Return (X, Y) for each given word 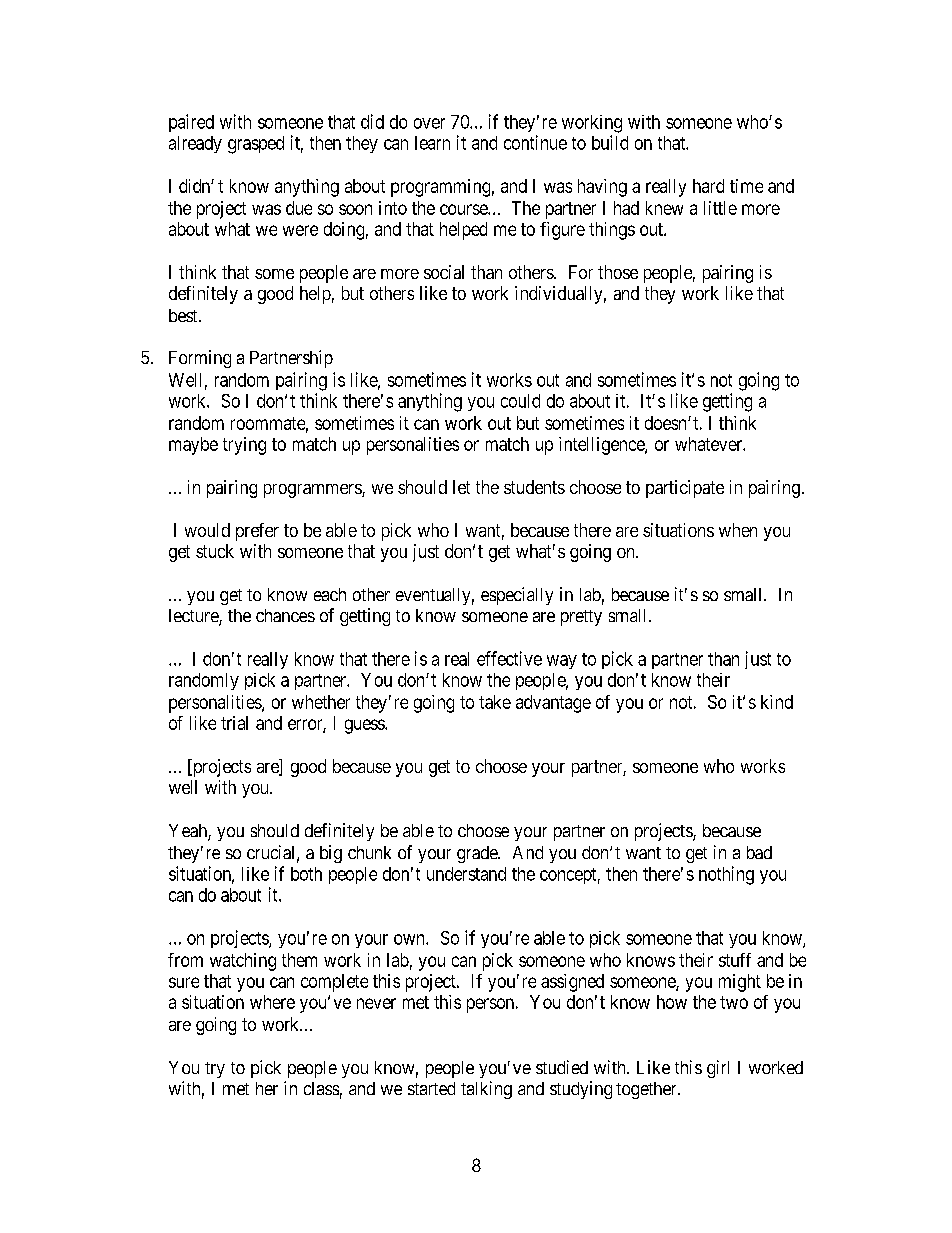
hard (708, 186)
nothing (726, 875)
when (738, 530)
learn (432, 143)
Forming (200, 359)
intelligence (602, 446)
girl (718, 1069)
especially (517, 596)
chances (285, 615)
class (321, 1088)
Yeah (189, 832)
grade (478, 854)
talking (486, 1090)
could (520, 401)
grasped (256, 145)
